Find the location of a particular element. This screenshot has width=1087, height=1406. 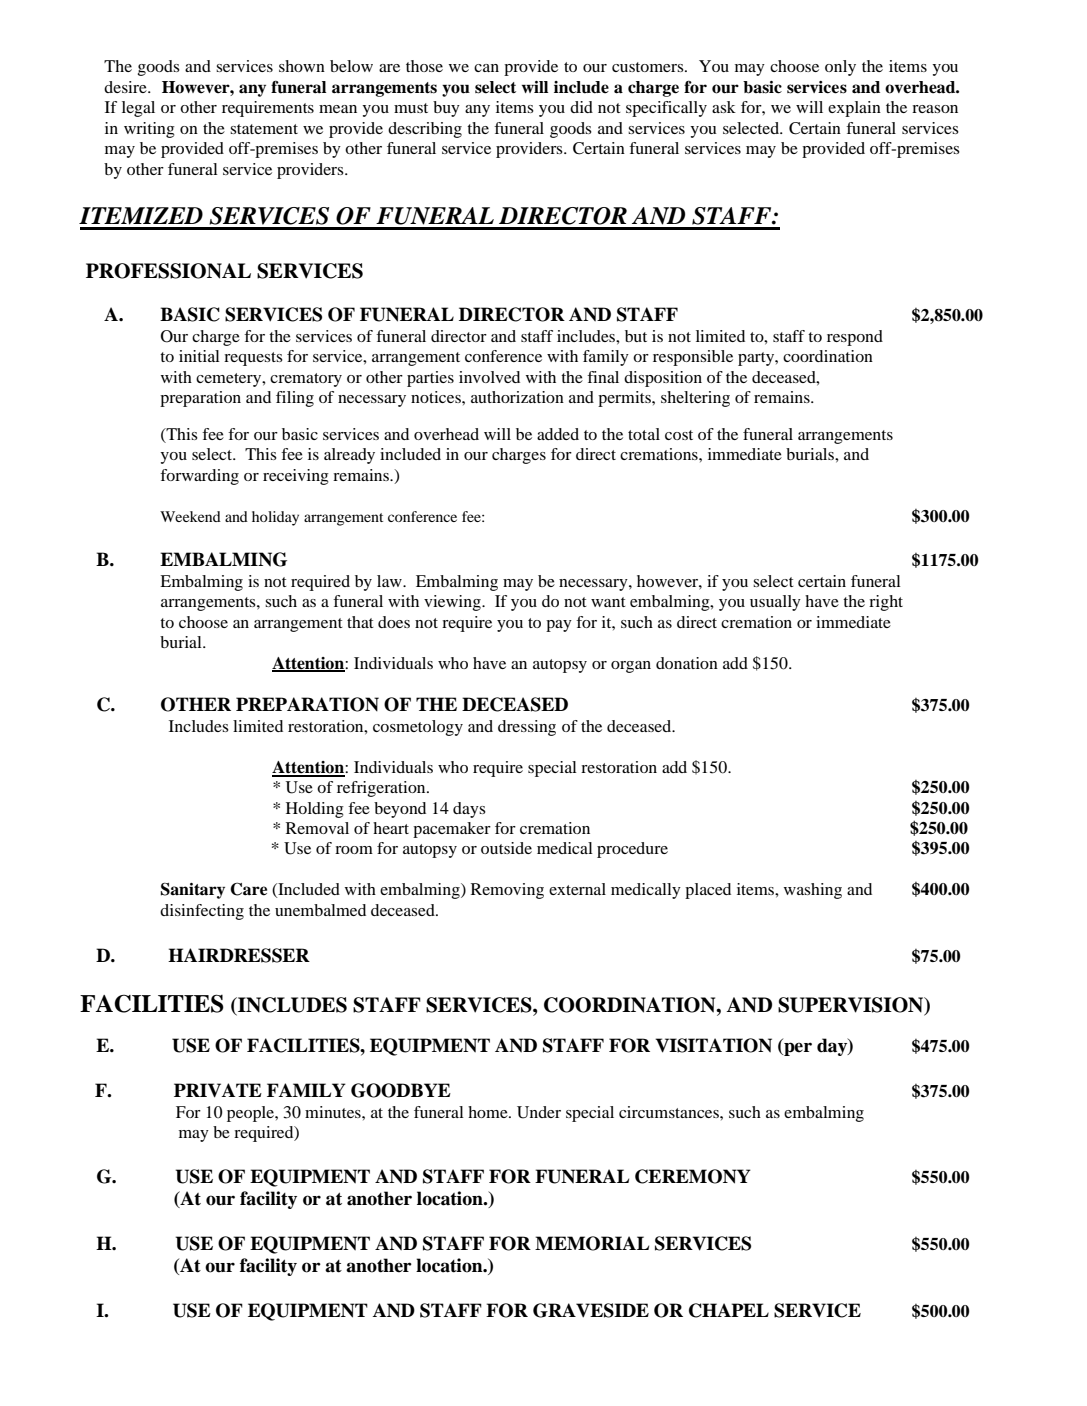

forwarding is located at coordinates (199, 477).
